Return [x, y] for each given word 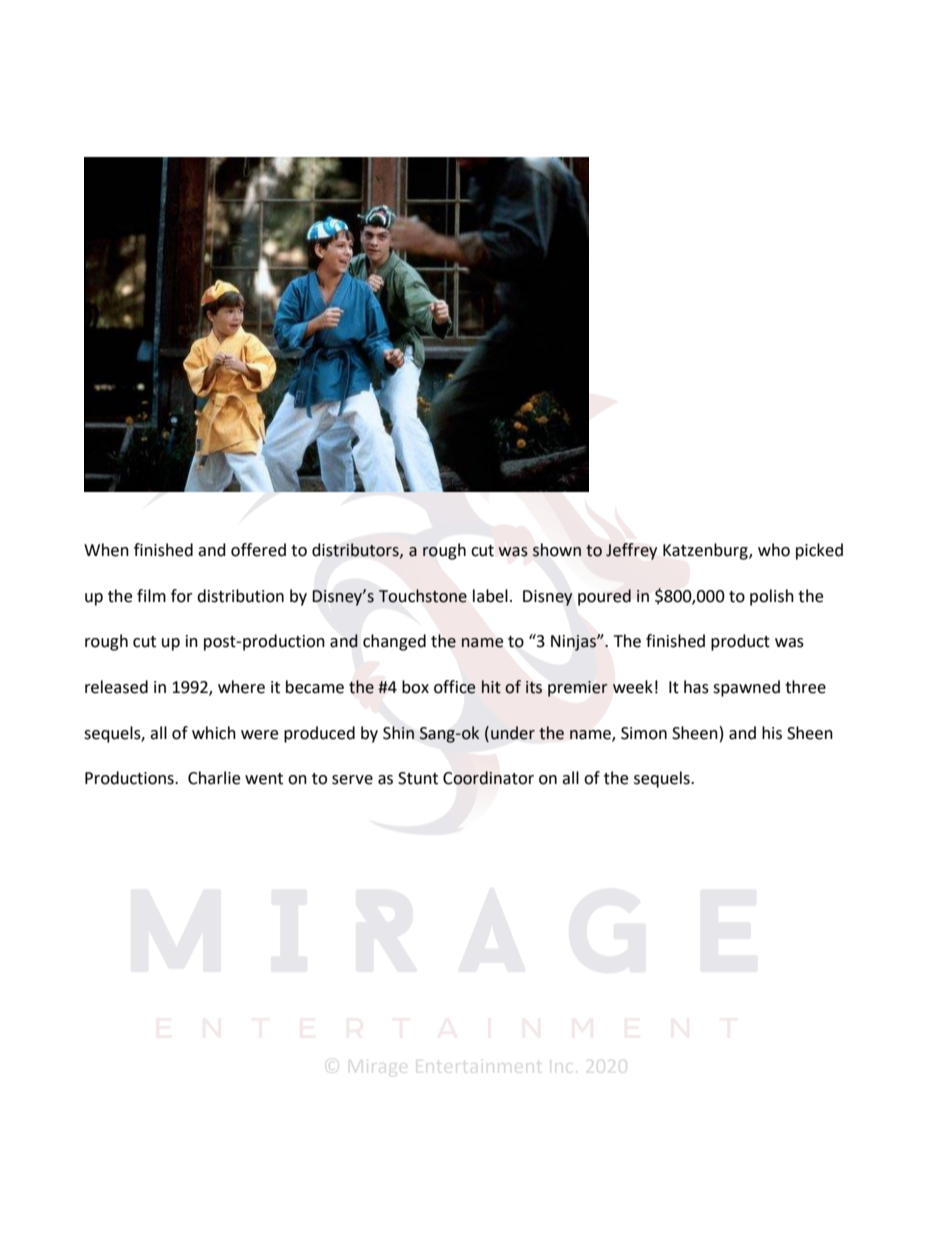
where [241, 687]
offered [258, 550]
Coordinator [488, 778]
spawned [746, 688]
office [455, 687]
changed [394, 642]
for [182, 596]
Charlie [214, 778]
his [772, 733]
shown [557, 550]
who [774, 550]
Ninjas [574, 643]
